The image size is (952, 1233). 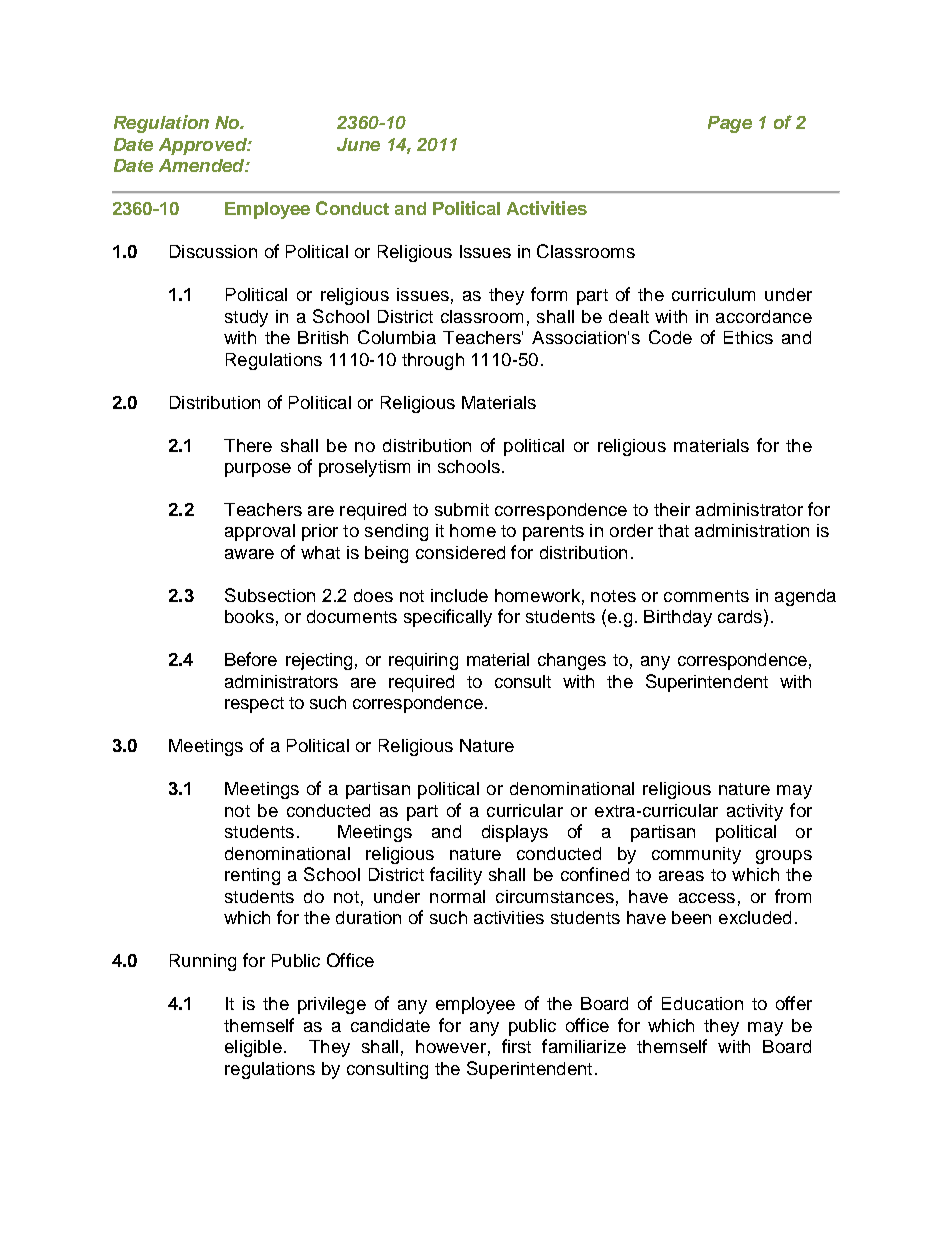 I want to click on Ethics, so click(x=748, y=337).
